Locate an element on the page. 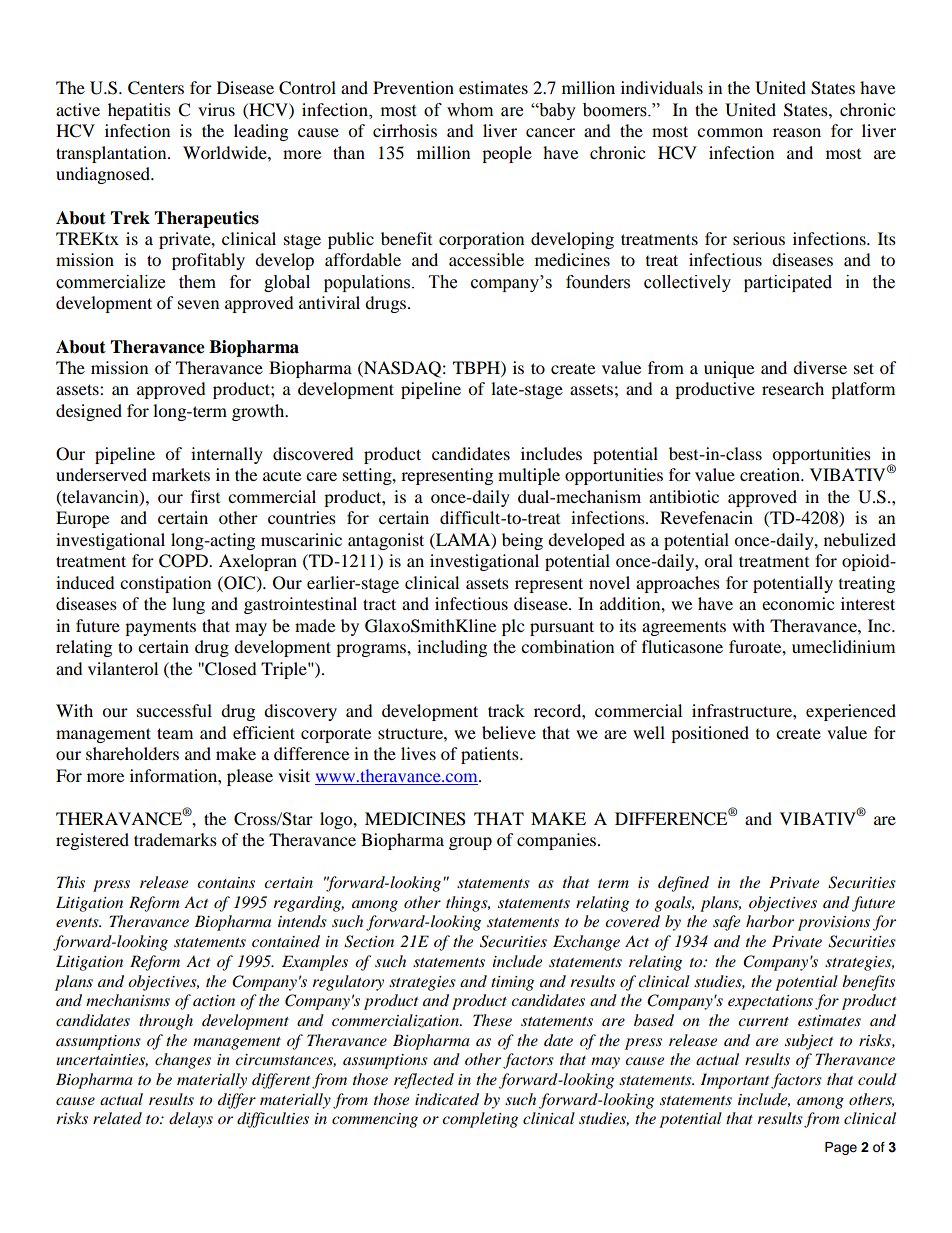  markets is located at coordinates (181, 474).
